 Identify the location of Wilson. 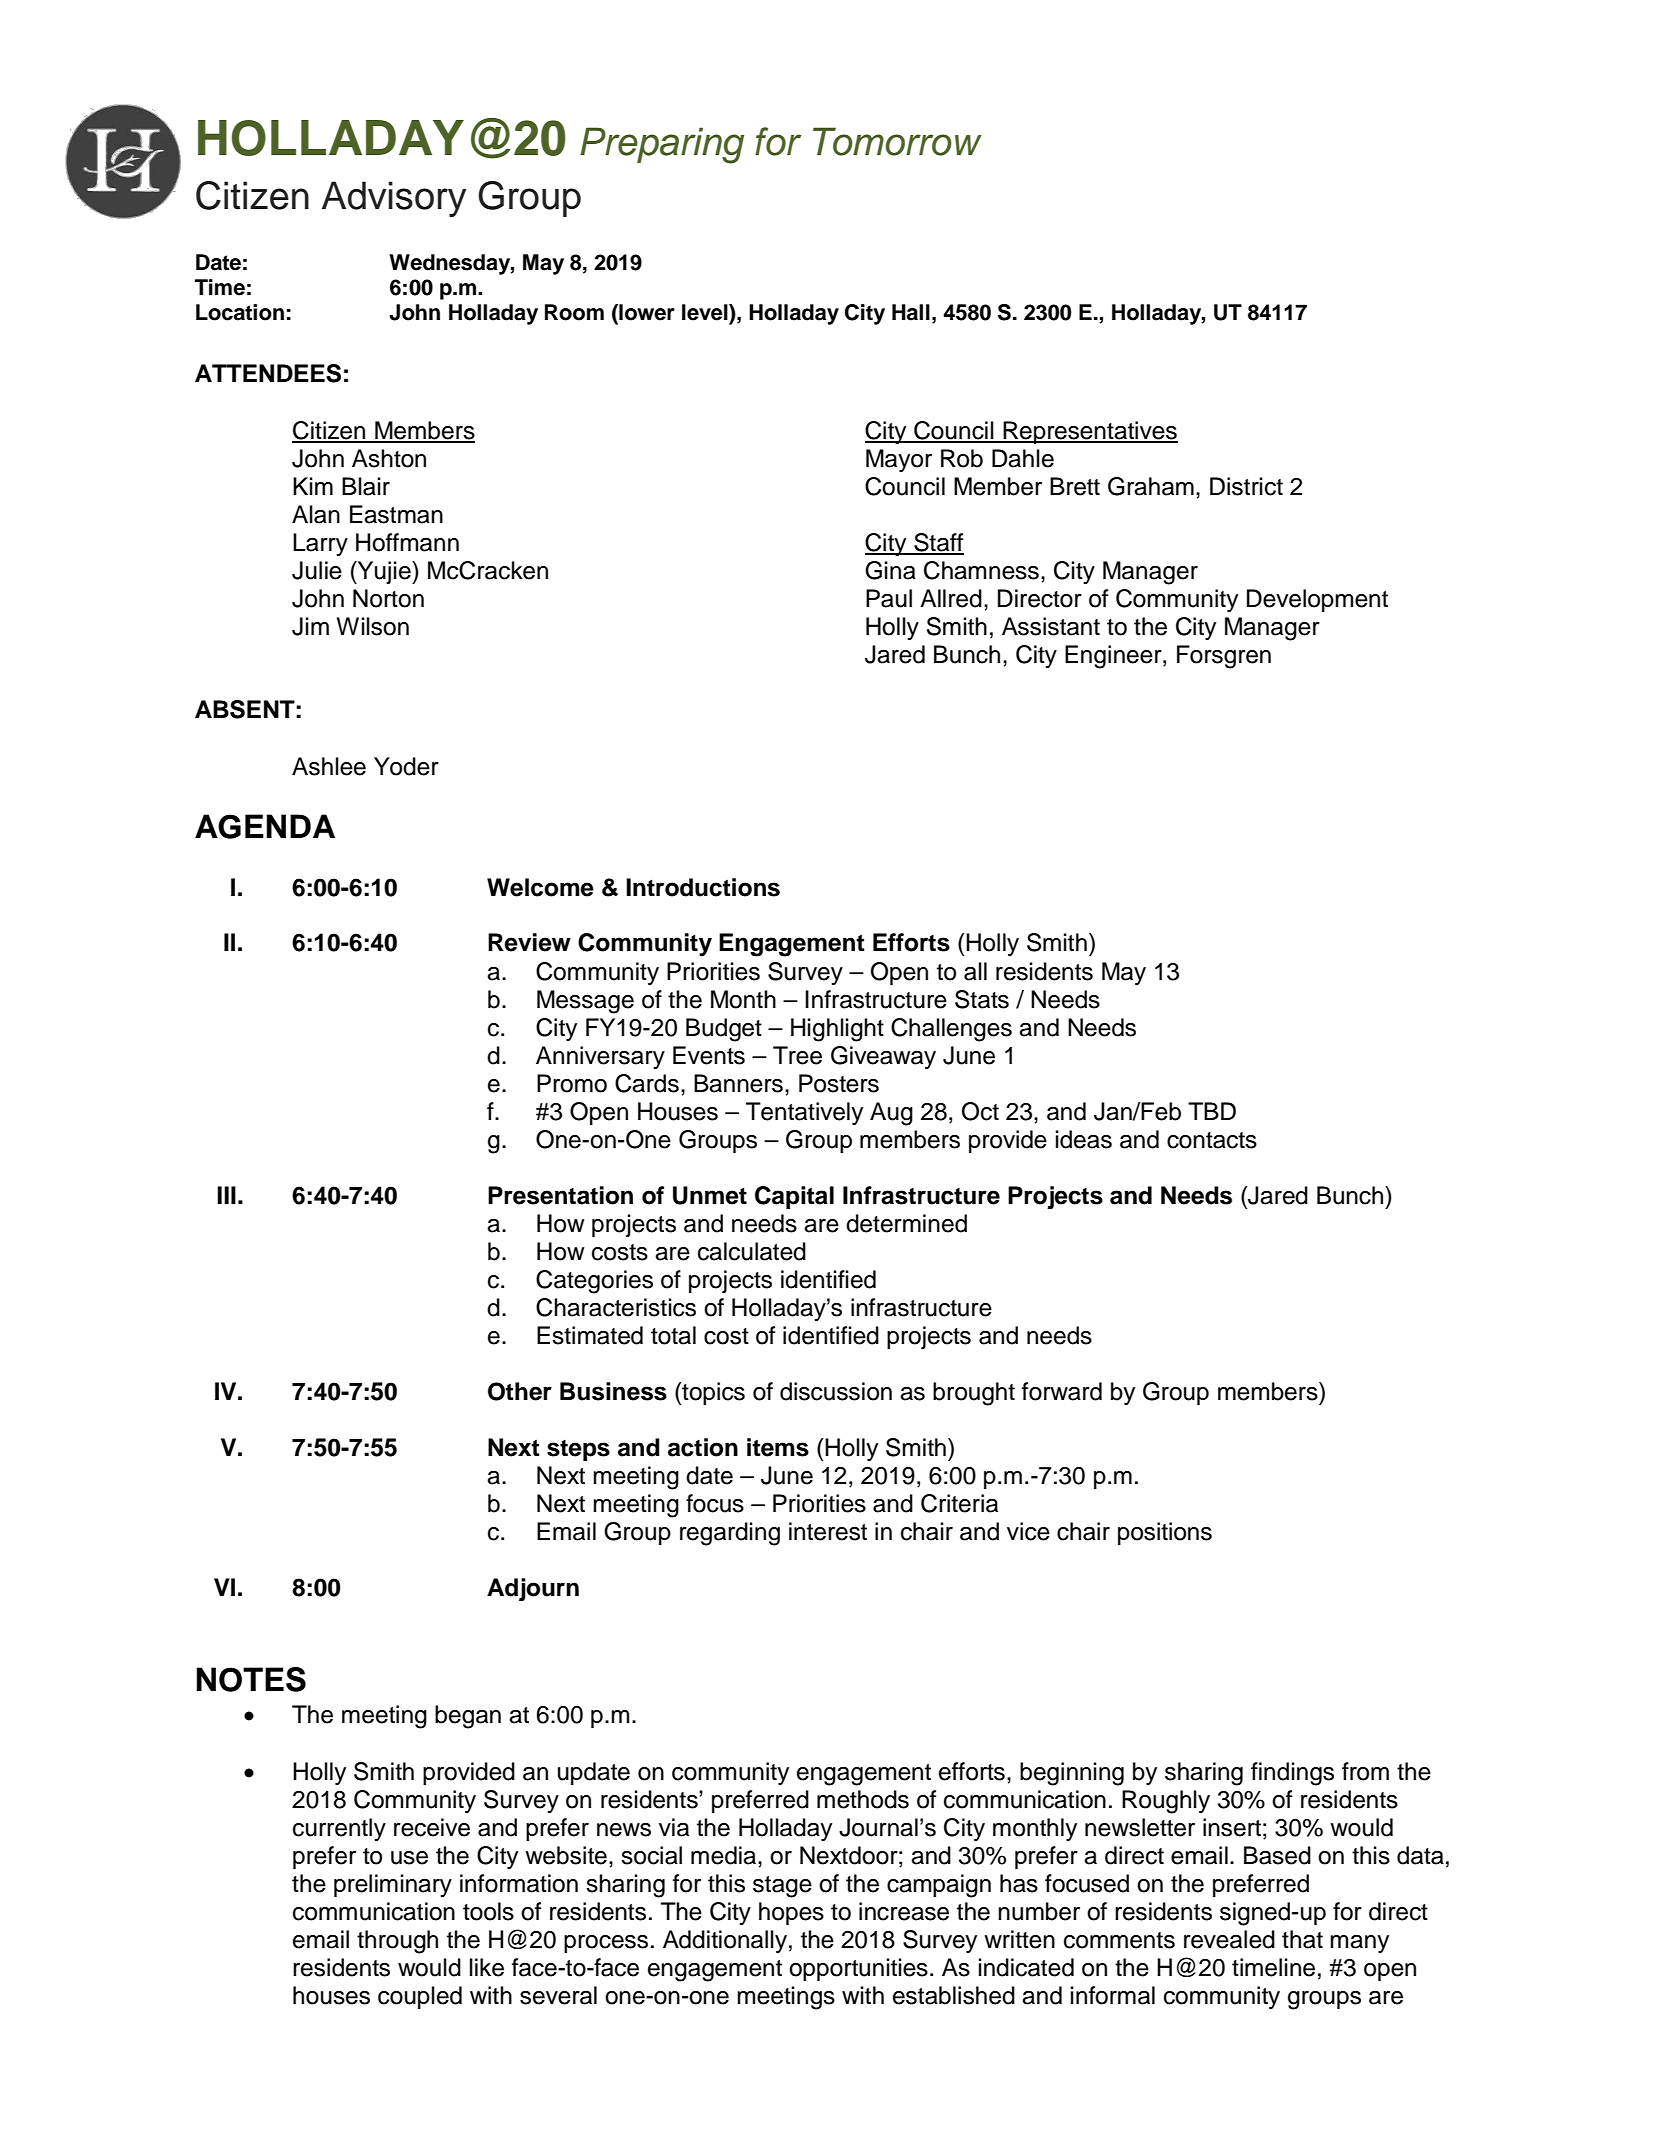
(373, 626).
